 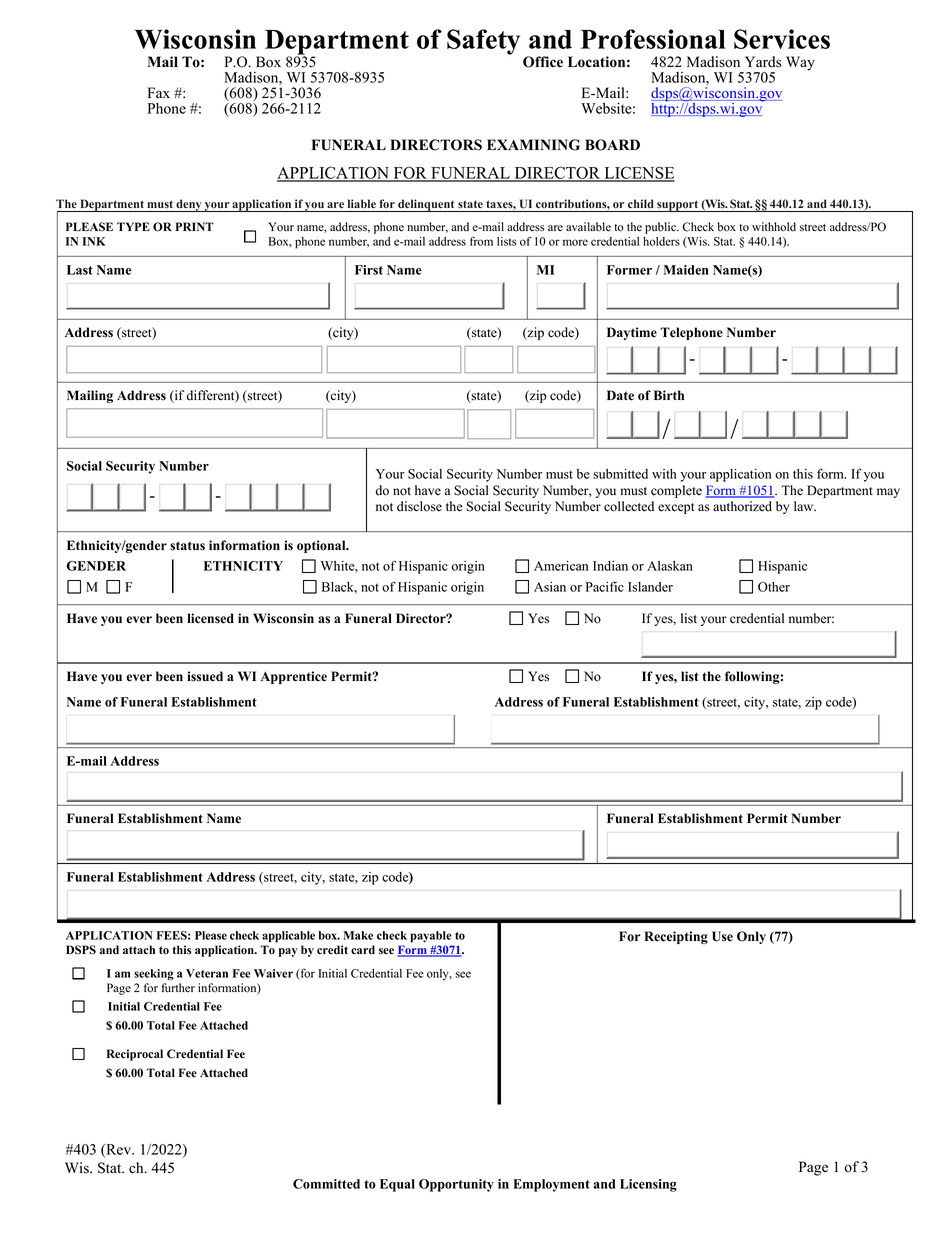 I want to click on issued, so click(x=205, y=676).
